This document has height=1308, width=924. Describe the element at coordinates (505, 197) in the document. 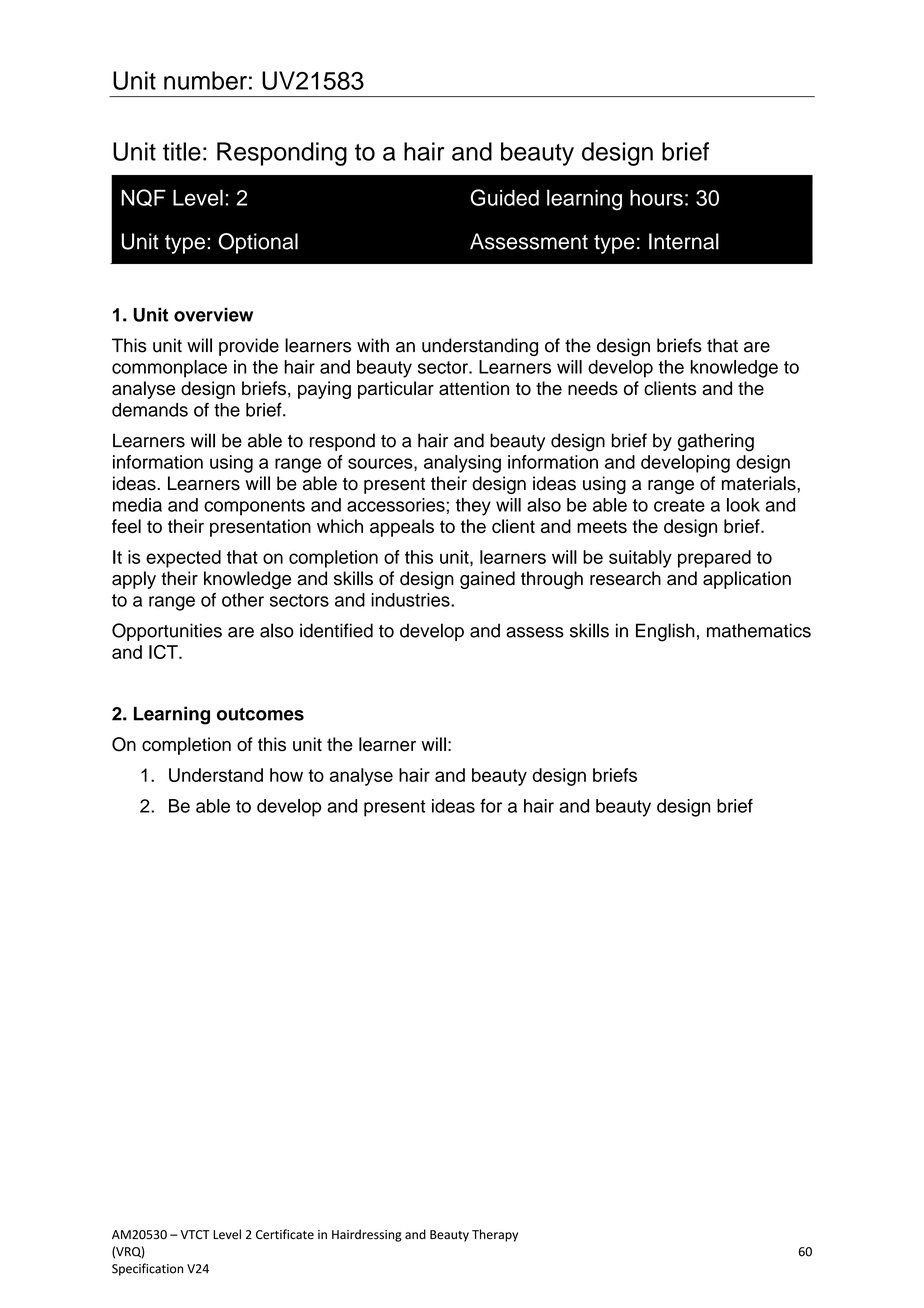

I see `Guided` at that location.
